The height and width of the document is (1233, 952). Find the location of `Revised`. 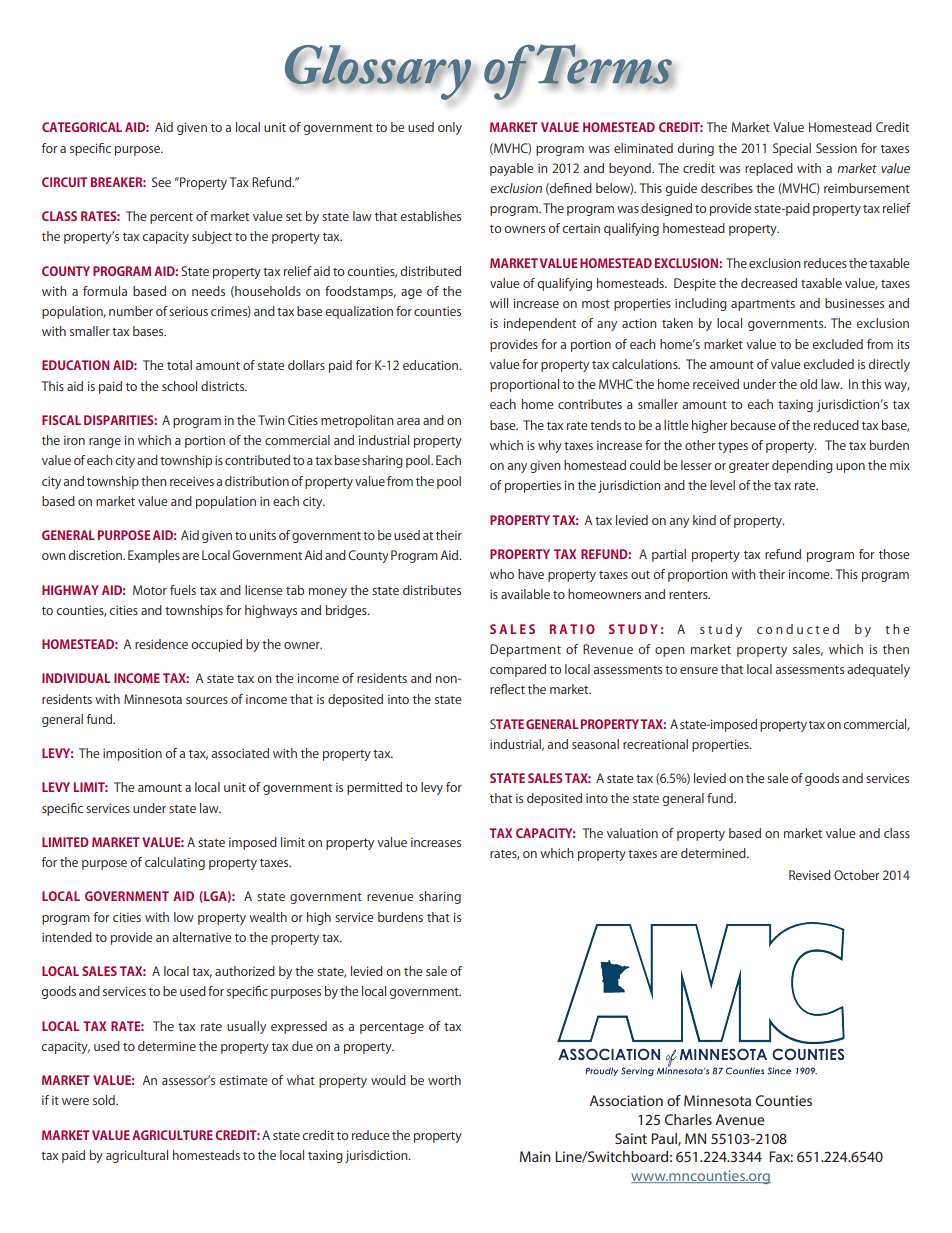

Revised is located at coordinates (810, 875).
